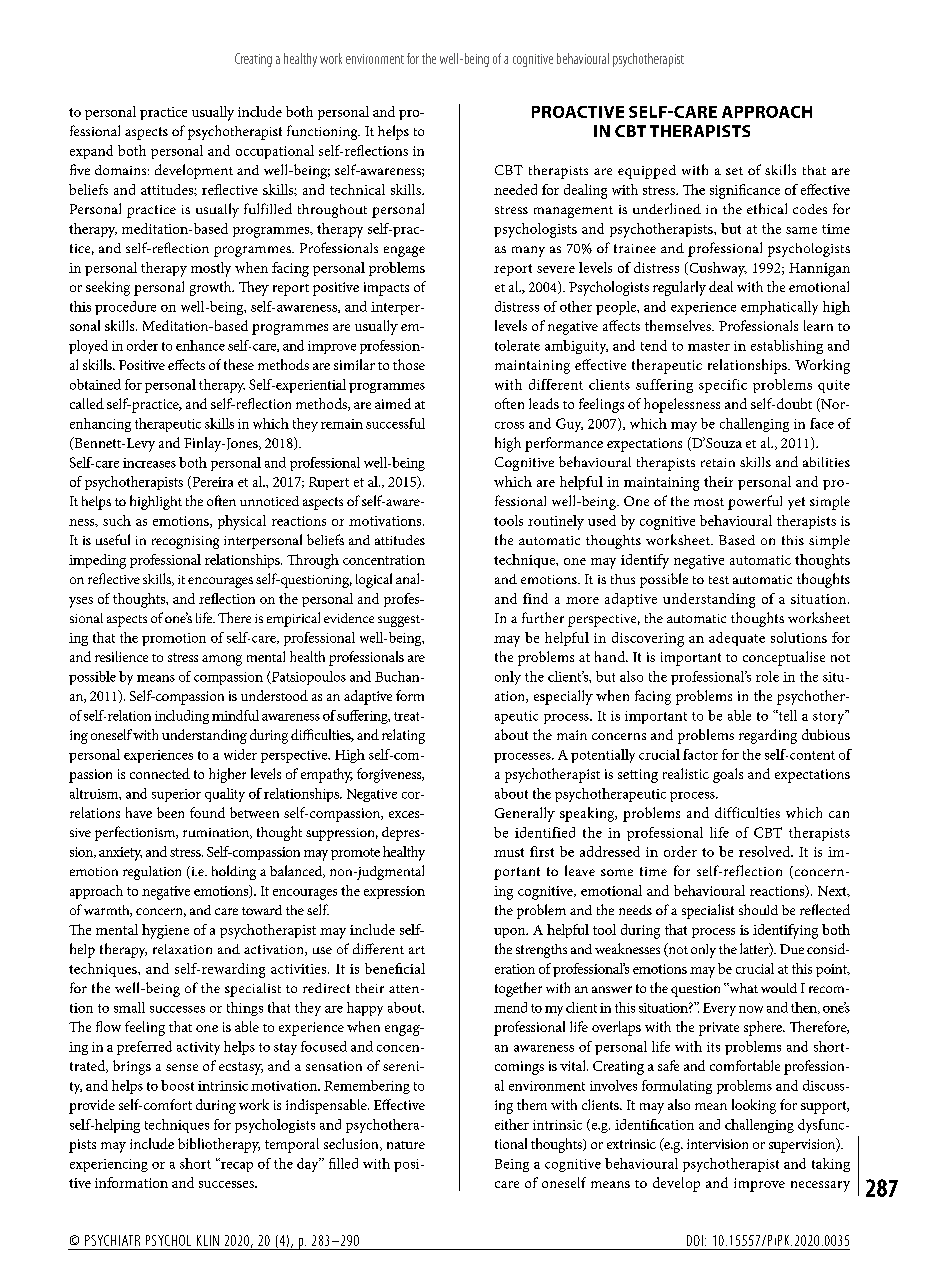  I want to click on DOI, so click(695, 1240).
